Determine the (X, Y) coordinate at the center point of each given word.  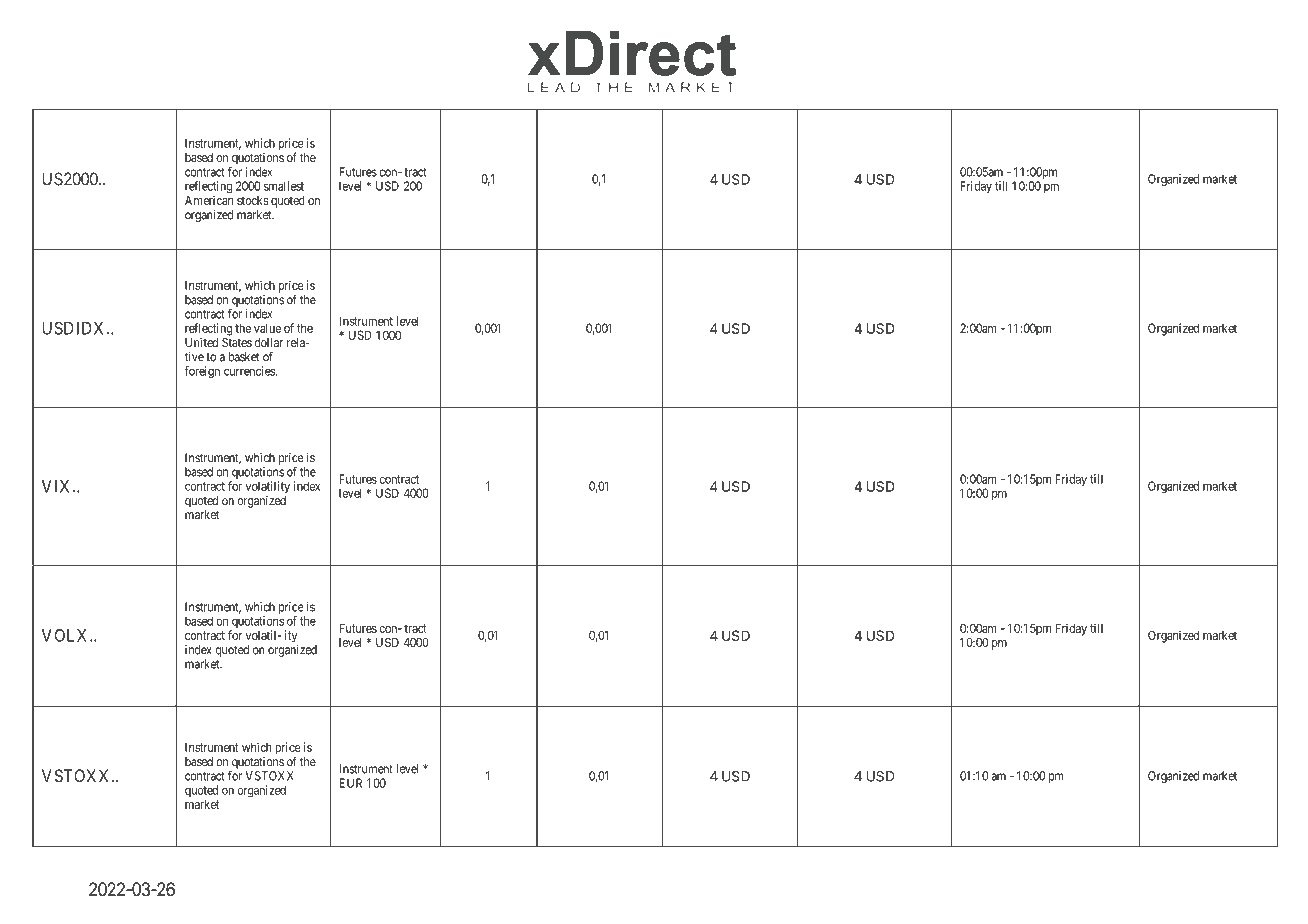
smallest (284, 186)
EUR (350, 783)
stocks (253, 200)
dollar (269, 342)
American (209, 200)
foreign (202, 372)
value (267, 328)
